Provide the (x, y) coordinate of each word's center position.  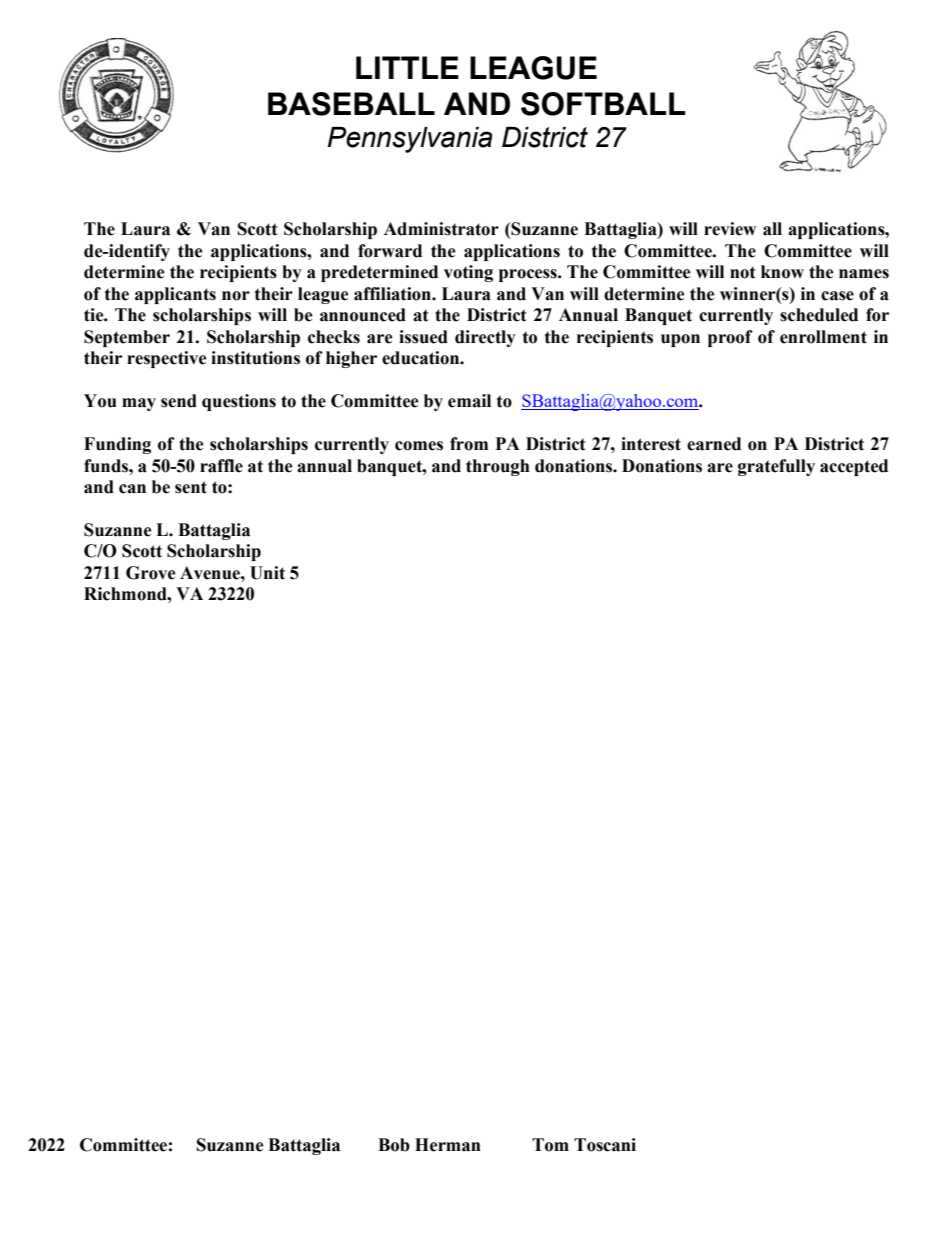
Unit (267, 573)
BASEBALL (351, 104)
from (469, 444)
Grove (151, 573)
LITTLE (407, 67)
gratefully (776, 467)
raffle (221, 466)
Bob (394, 1145)
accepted (854, 467)
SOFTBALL (603, 104)
